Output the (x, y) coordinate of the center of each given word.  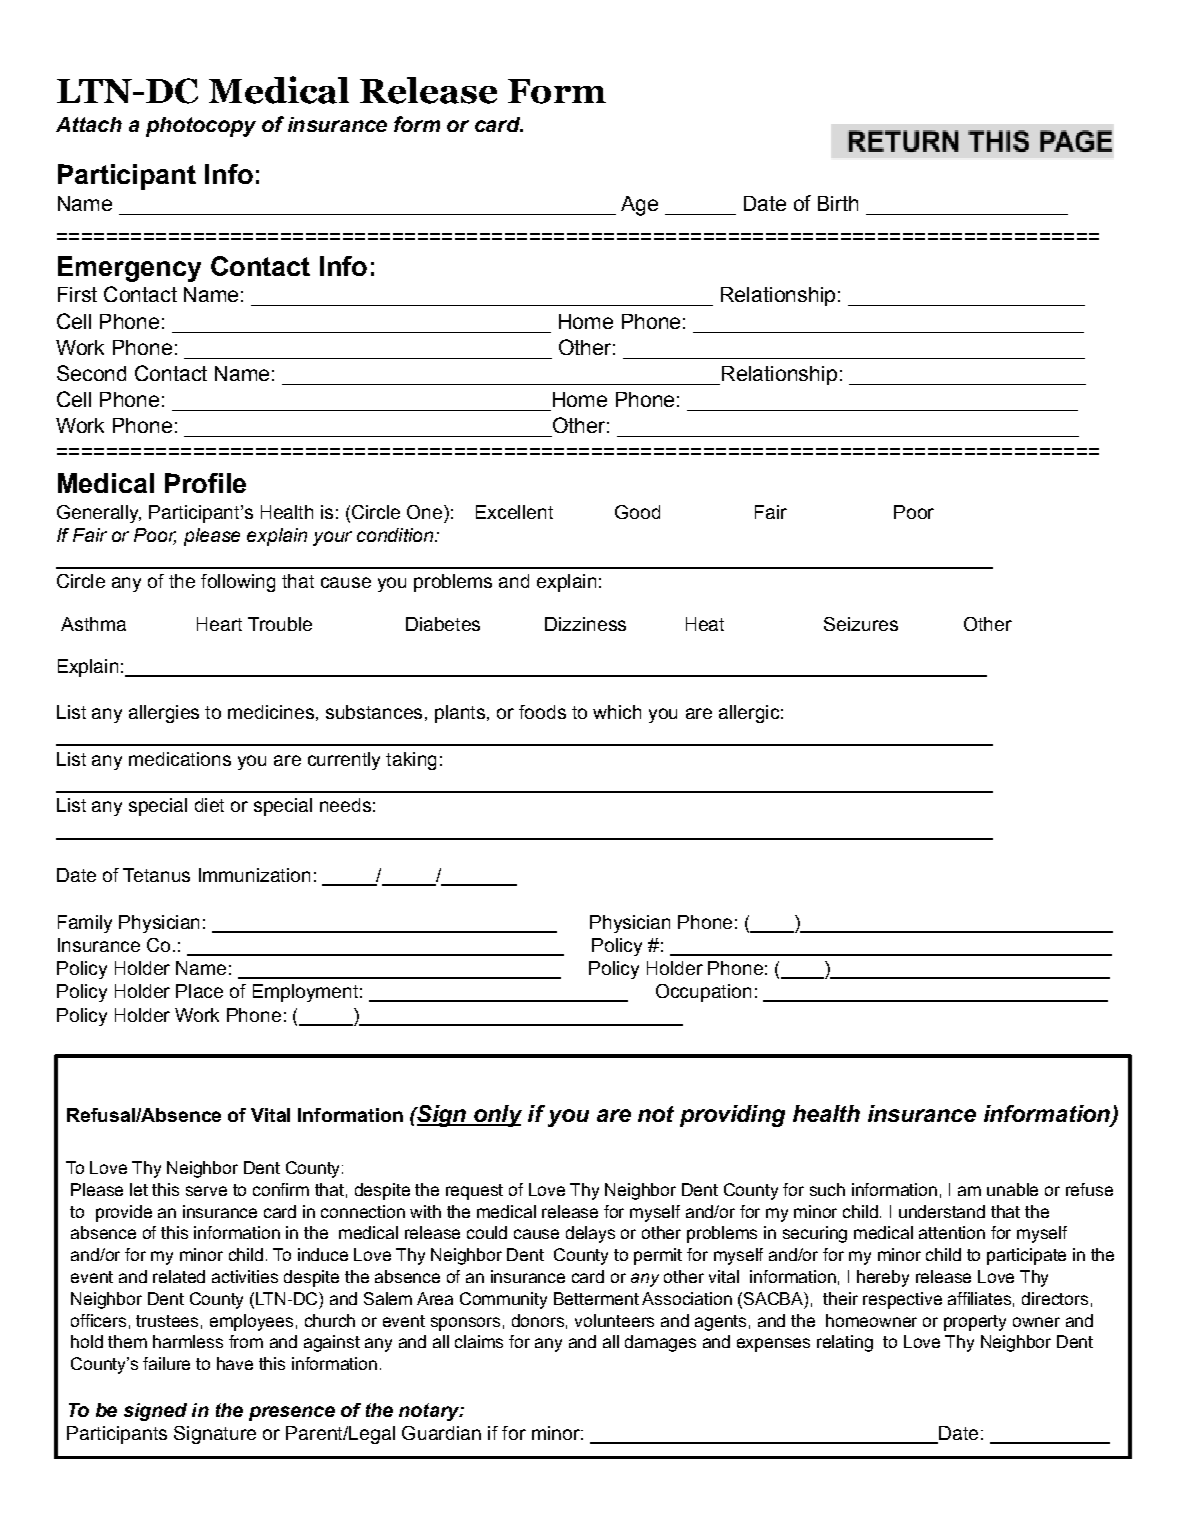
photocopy (201, 127)
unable (1012, 1189)
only (497, 1116)
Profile (205, 483)
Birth (838, 203)
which (617, 712)
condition (396, 535)
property (975, 1323)
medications (180, 759)
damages (660, 1343)
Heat (705, 624)
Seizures (861, 624)
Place (199, 991)
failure (166, 1363)
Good (637, 512)
